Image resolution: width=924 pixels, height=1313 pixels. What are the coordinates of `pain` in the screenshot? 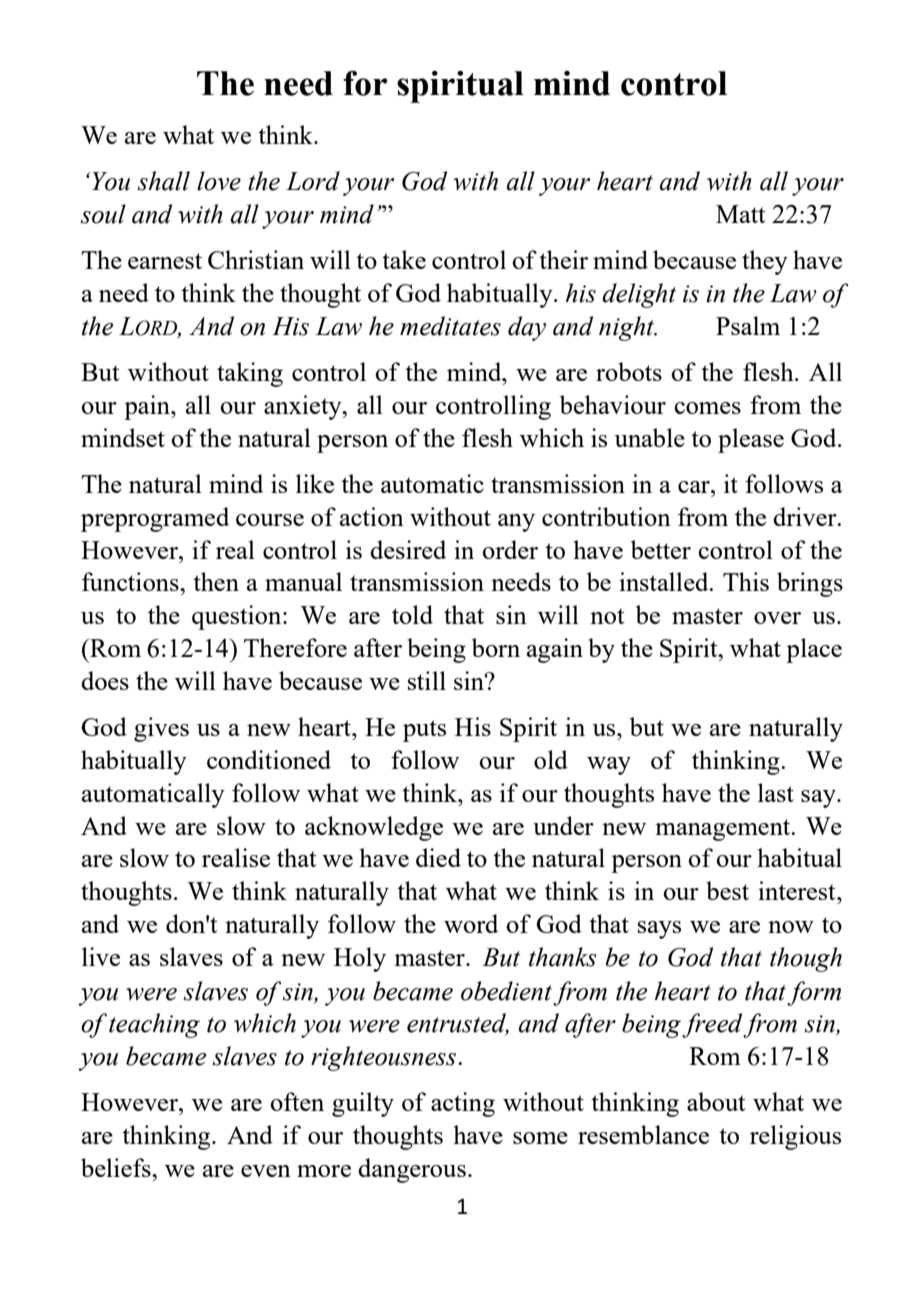 It's located at (148, 407).
